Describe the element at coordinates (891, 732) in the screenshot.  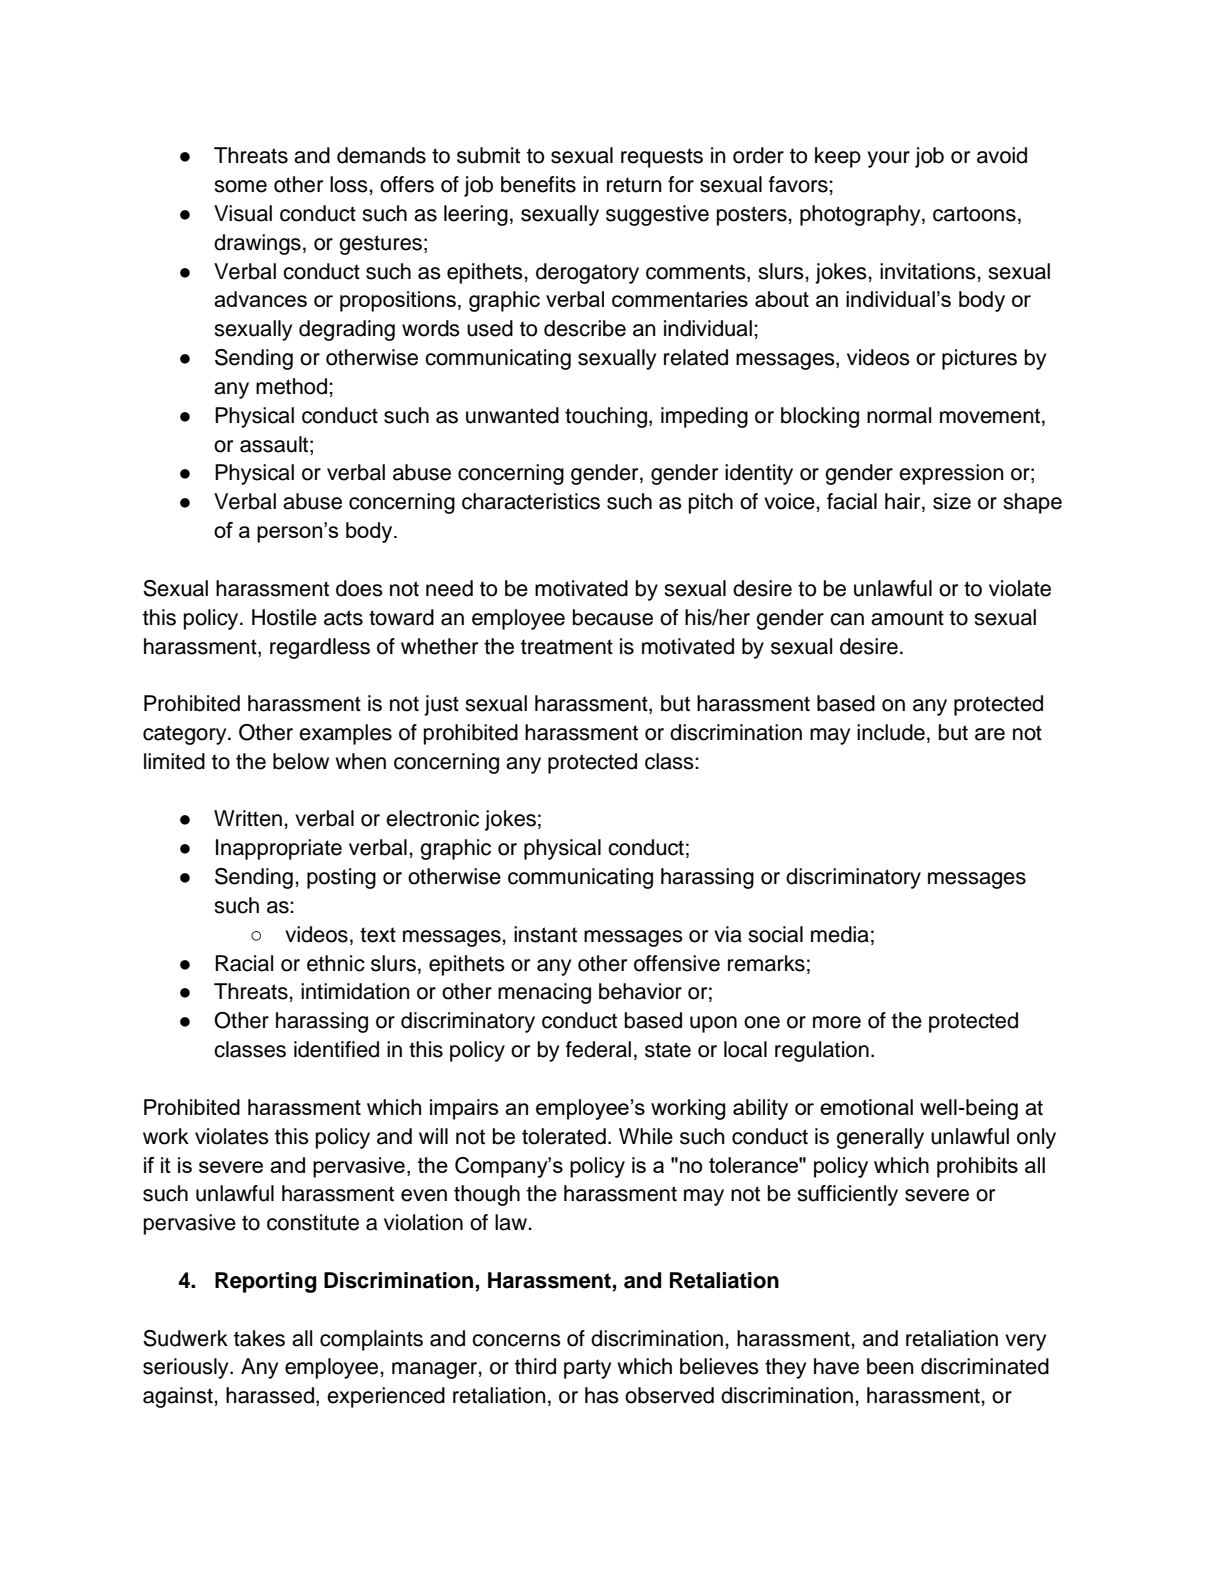
I see `include` at that location.
